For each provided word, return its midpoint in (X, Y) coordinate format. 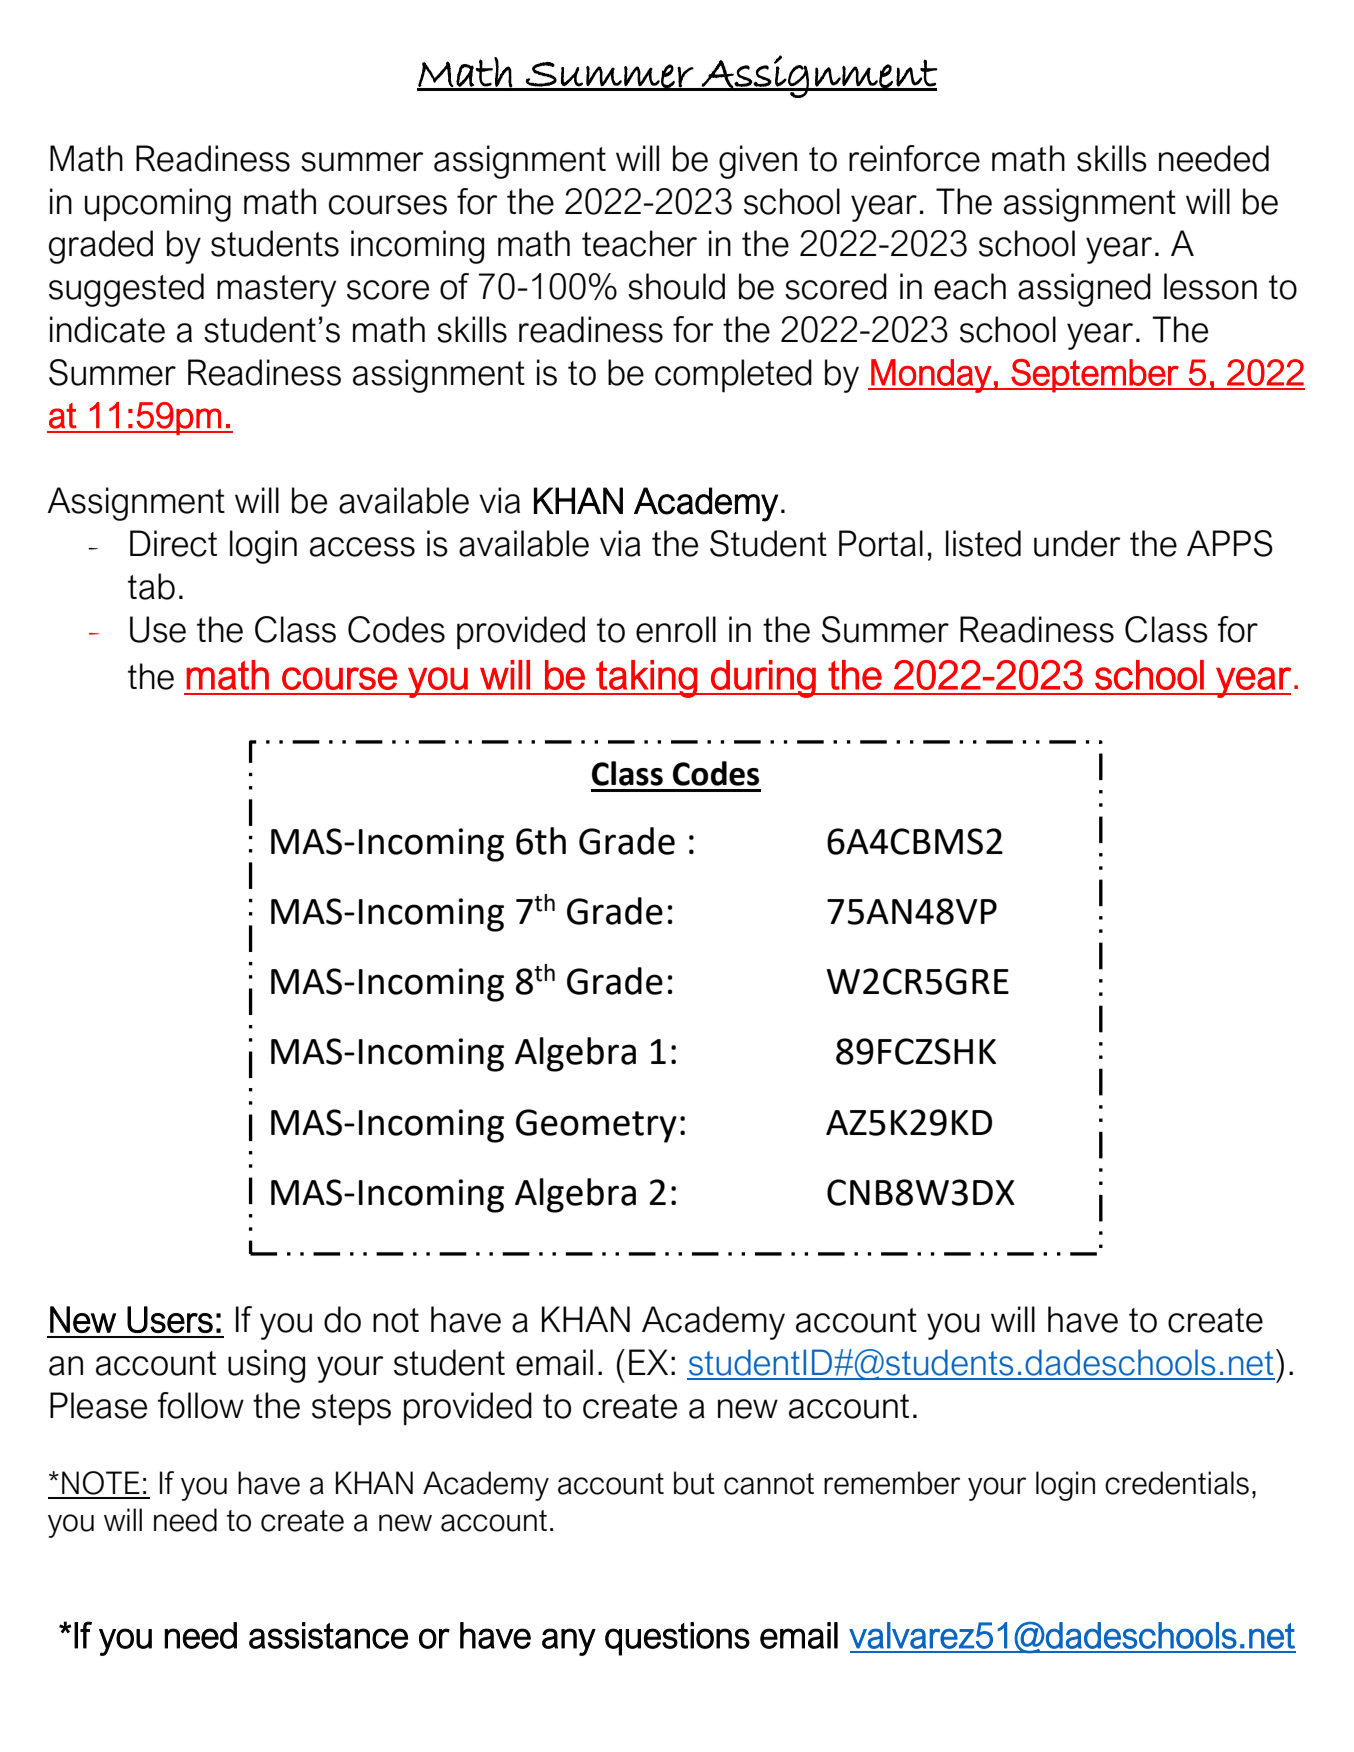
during (763, 679)
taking (646, 679)
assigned (1084, 290)
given (758, 162)
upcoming (158, 205)
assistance (328, 1635)
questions (677, 1639)
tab (151, 586)
